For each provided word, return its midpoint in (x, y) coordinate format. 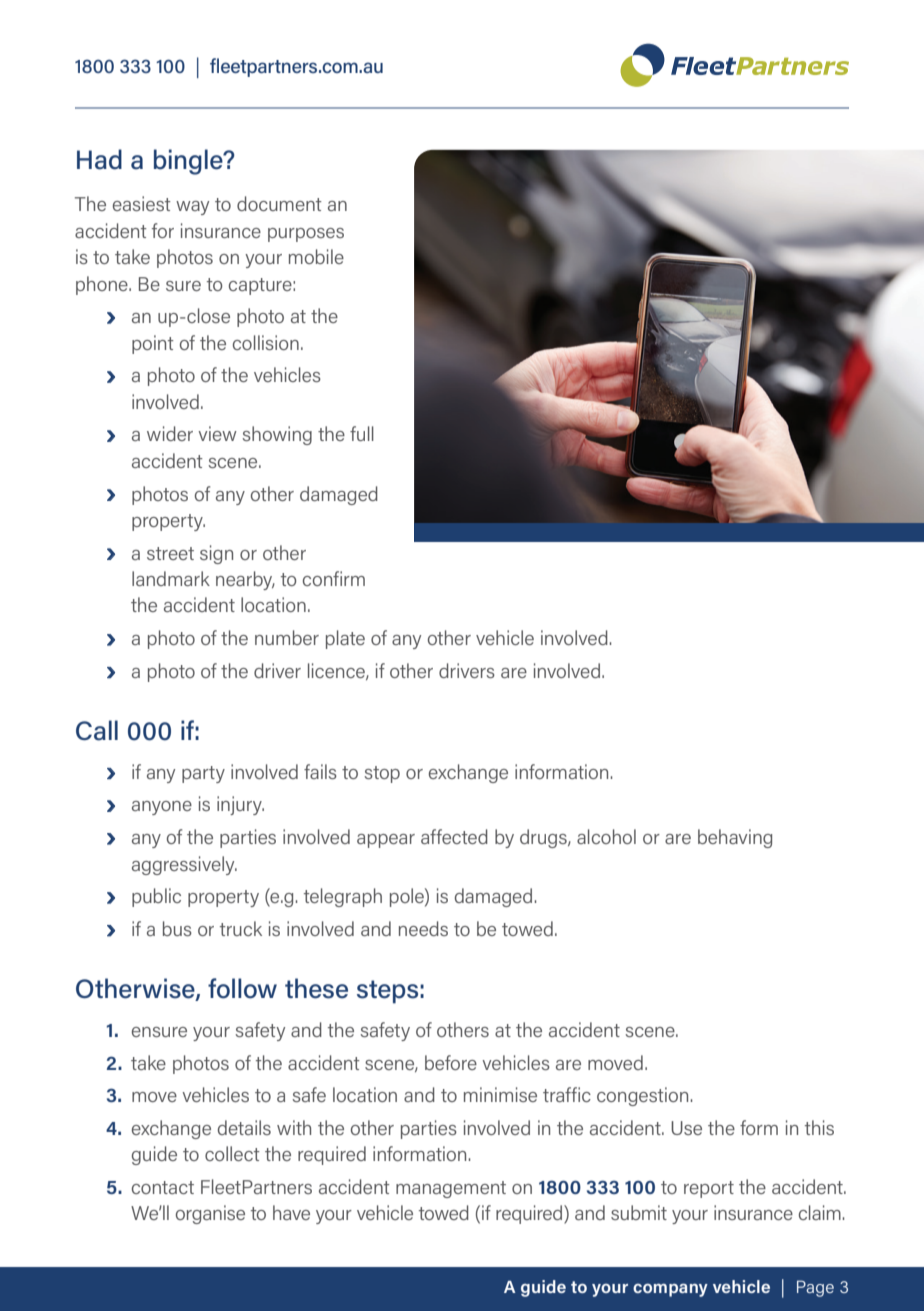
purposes (306, 235)
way (192, 208)
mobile (316, 256)
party (203, 774)
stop (382, 774)
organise (210, 1214)
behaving (735, 838)
